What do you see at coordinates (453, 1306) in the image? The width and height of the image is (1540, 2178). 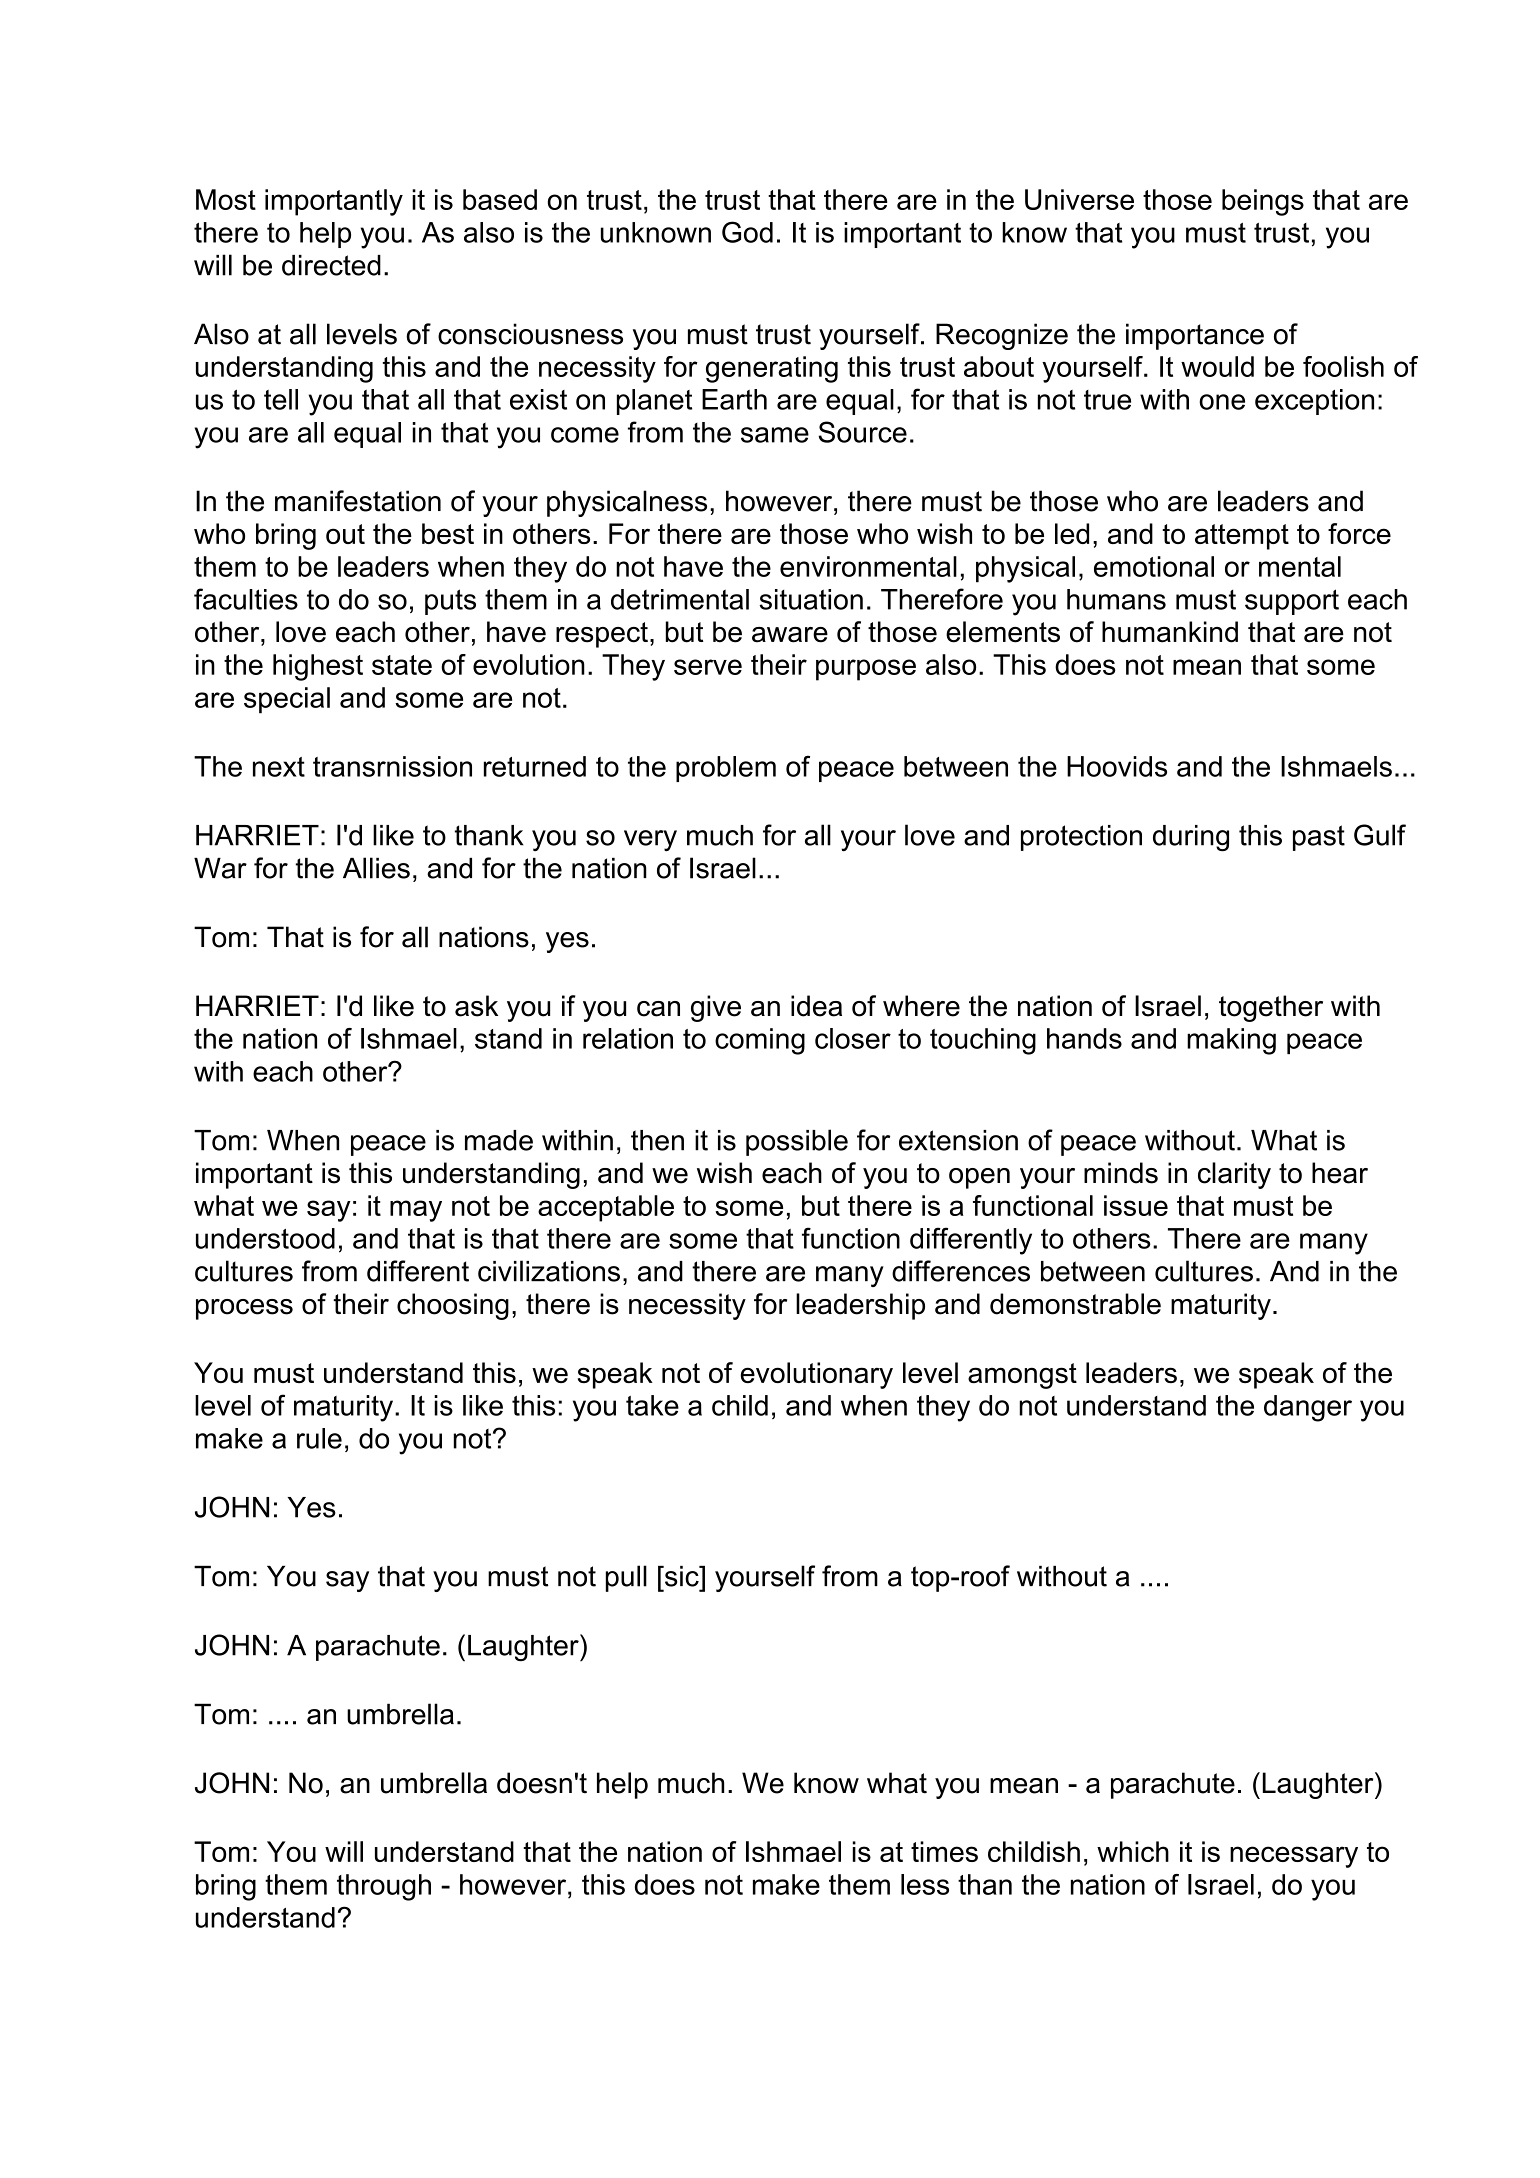 I see `choosing` at bounding box center [453, 1306].
